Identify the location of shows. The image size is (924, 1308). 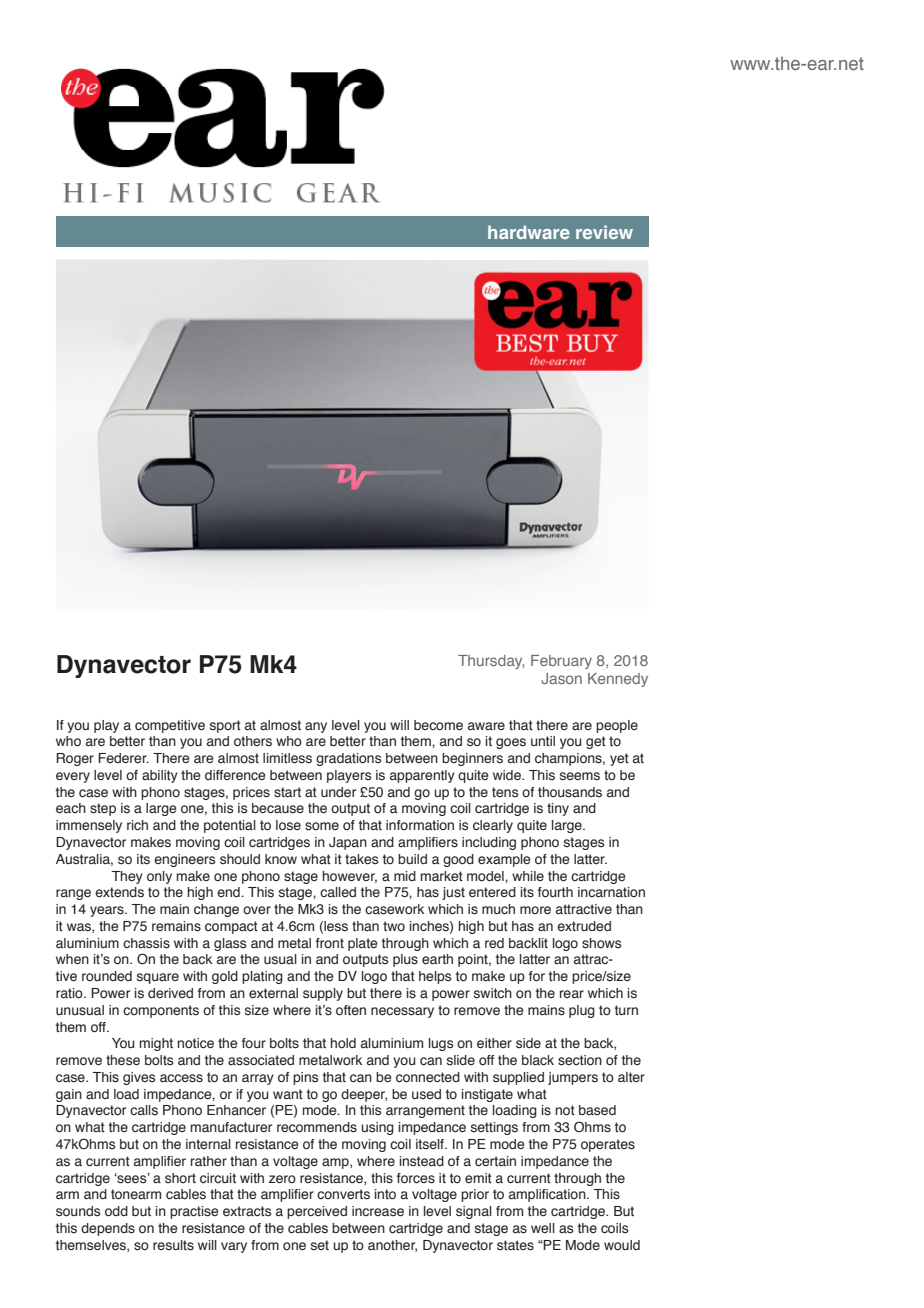
(602, 943).
